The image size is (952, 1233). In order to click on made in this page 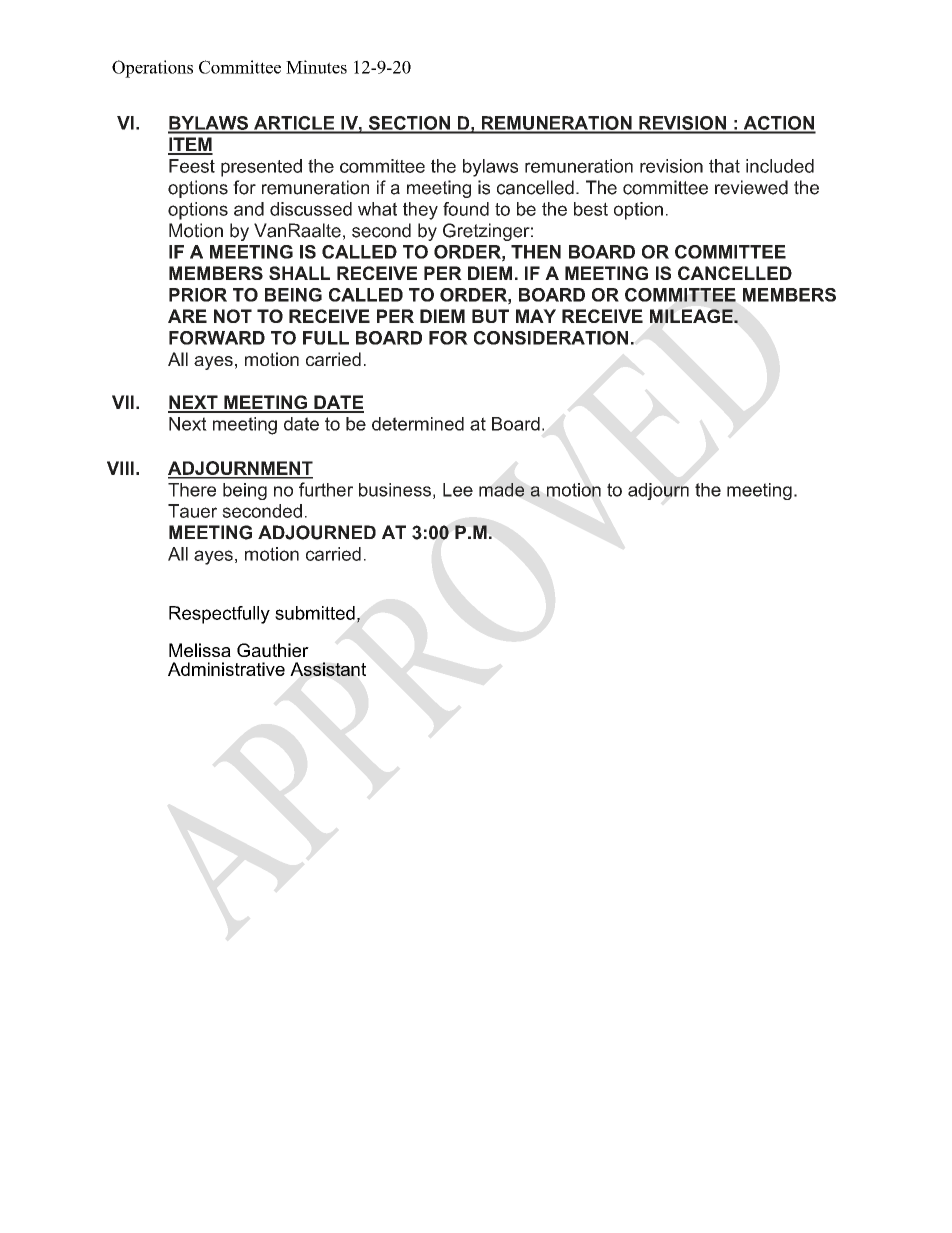, I will do `click(501, 490)`.
